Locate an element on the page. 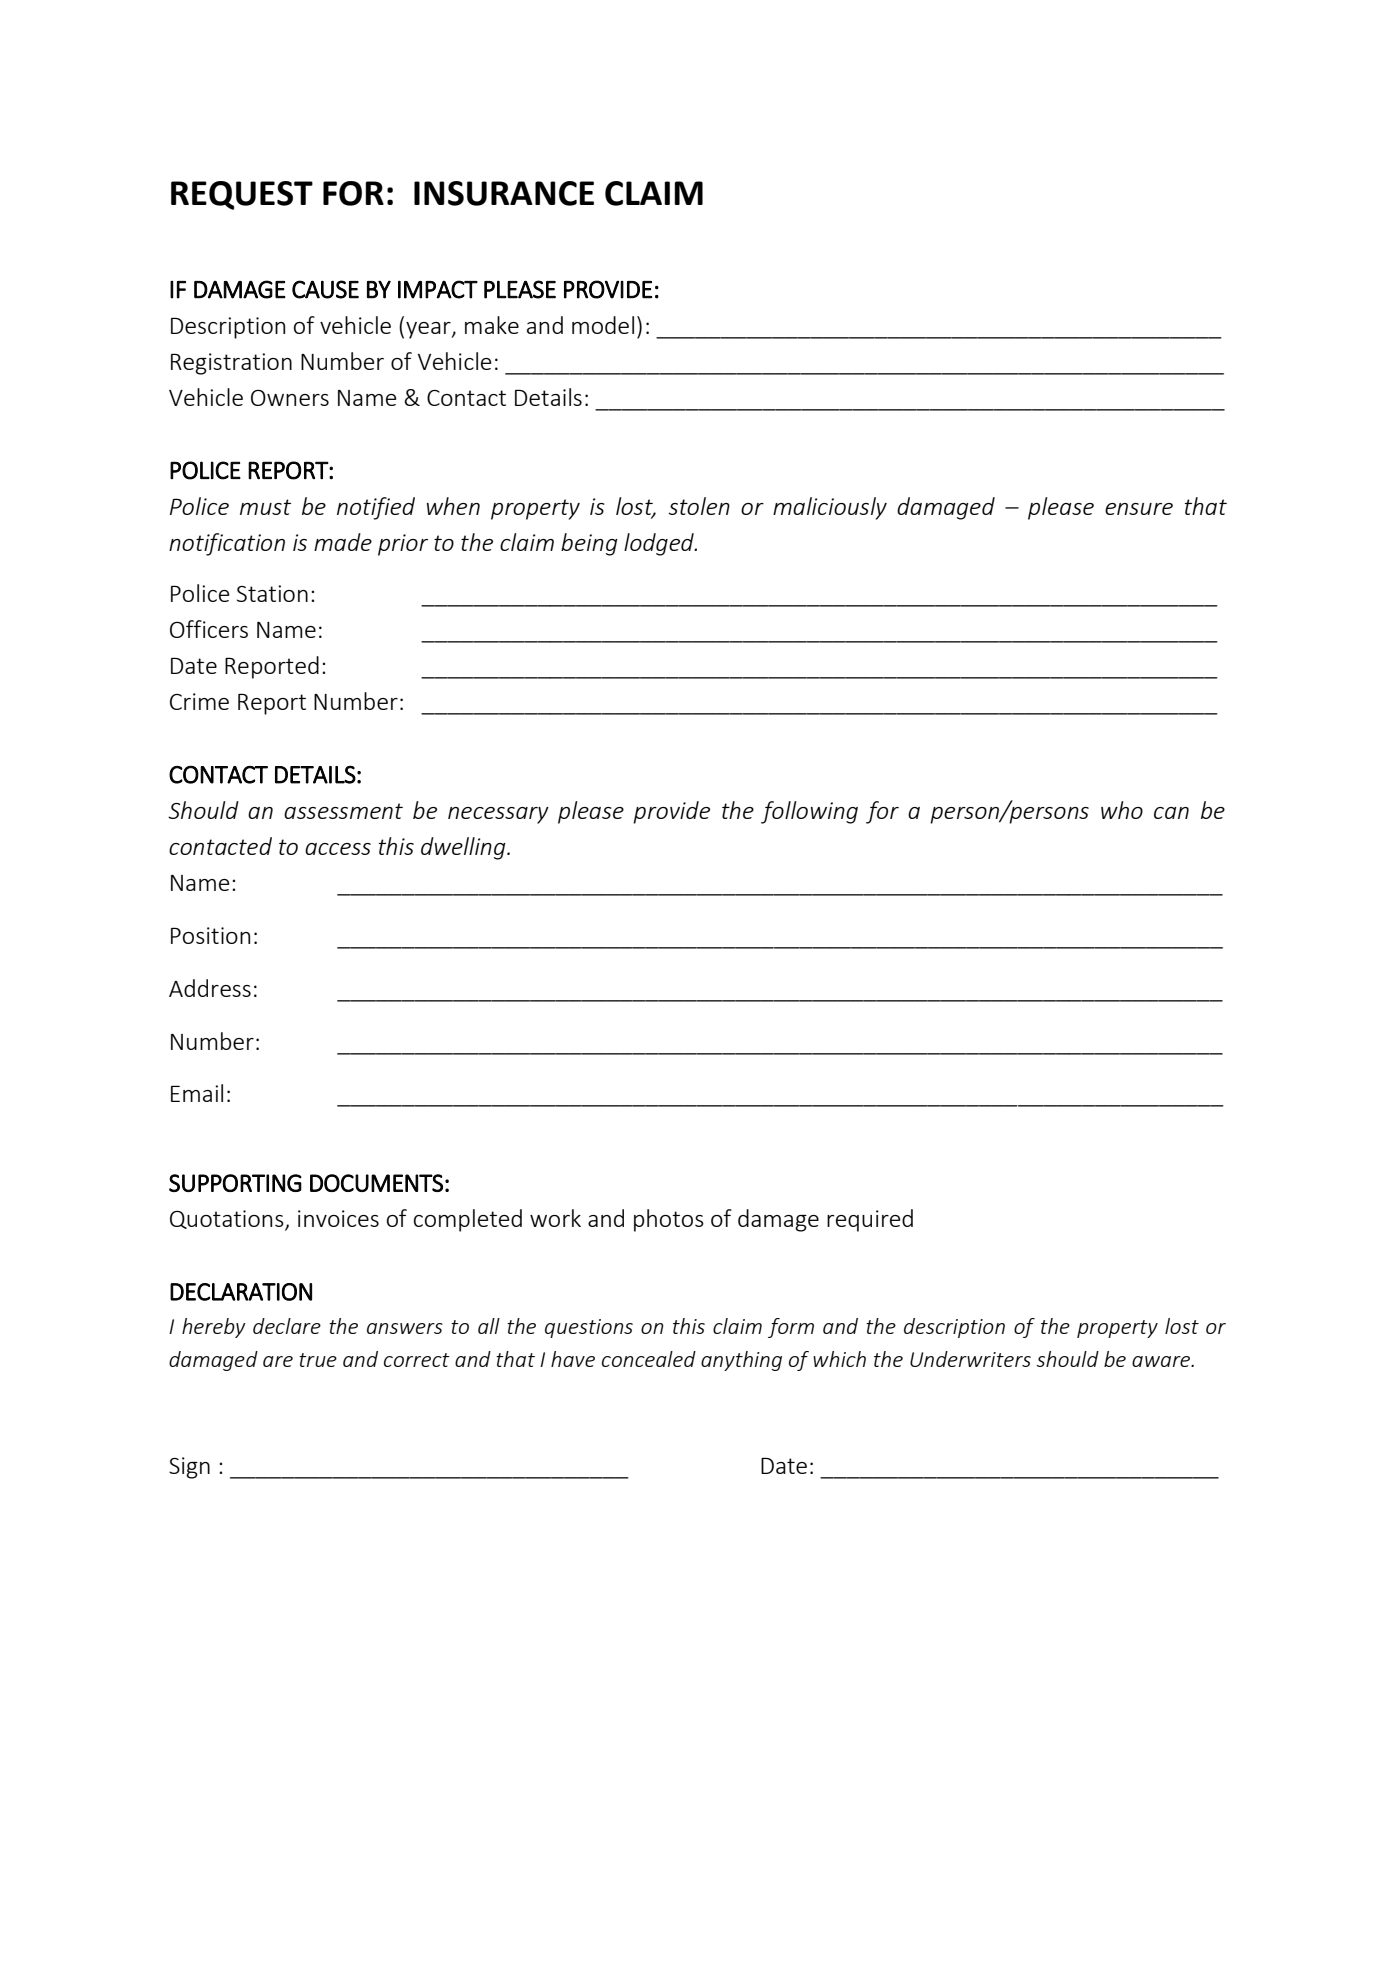  who is located at coordinates (1122, 810).
